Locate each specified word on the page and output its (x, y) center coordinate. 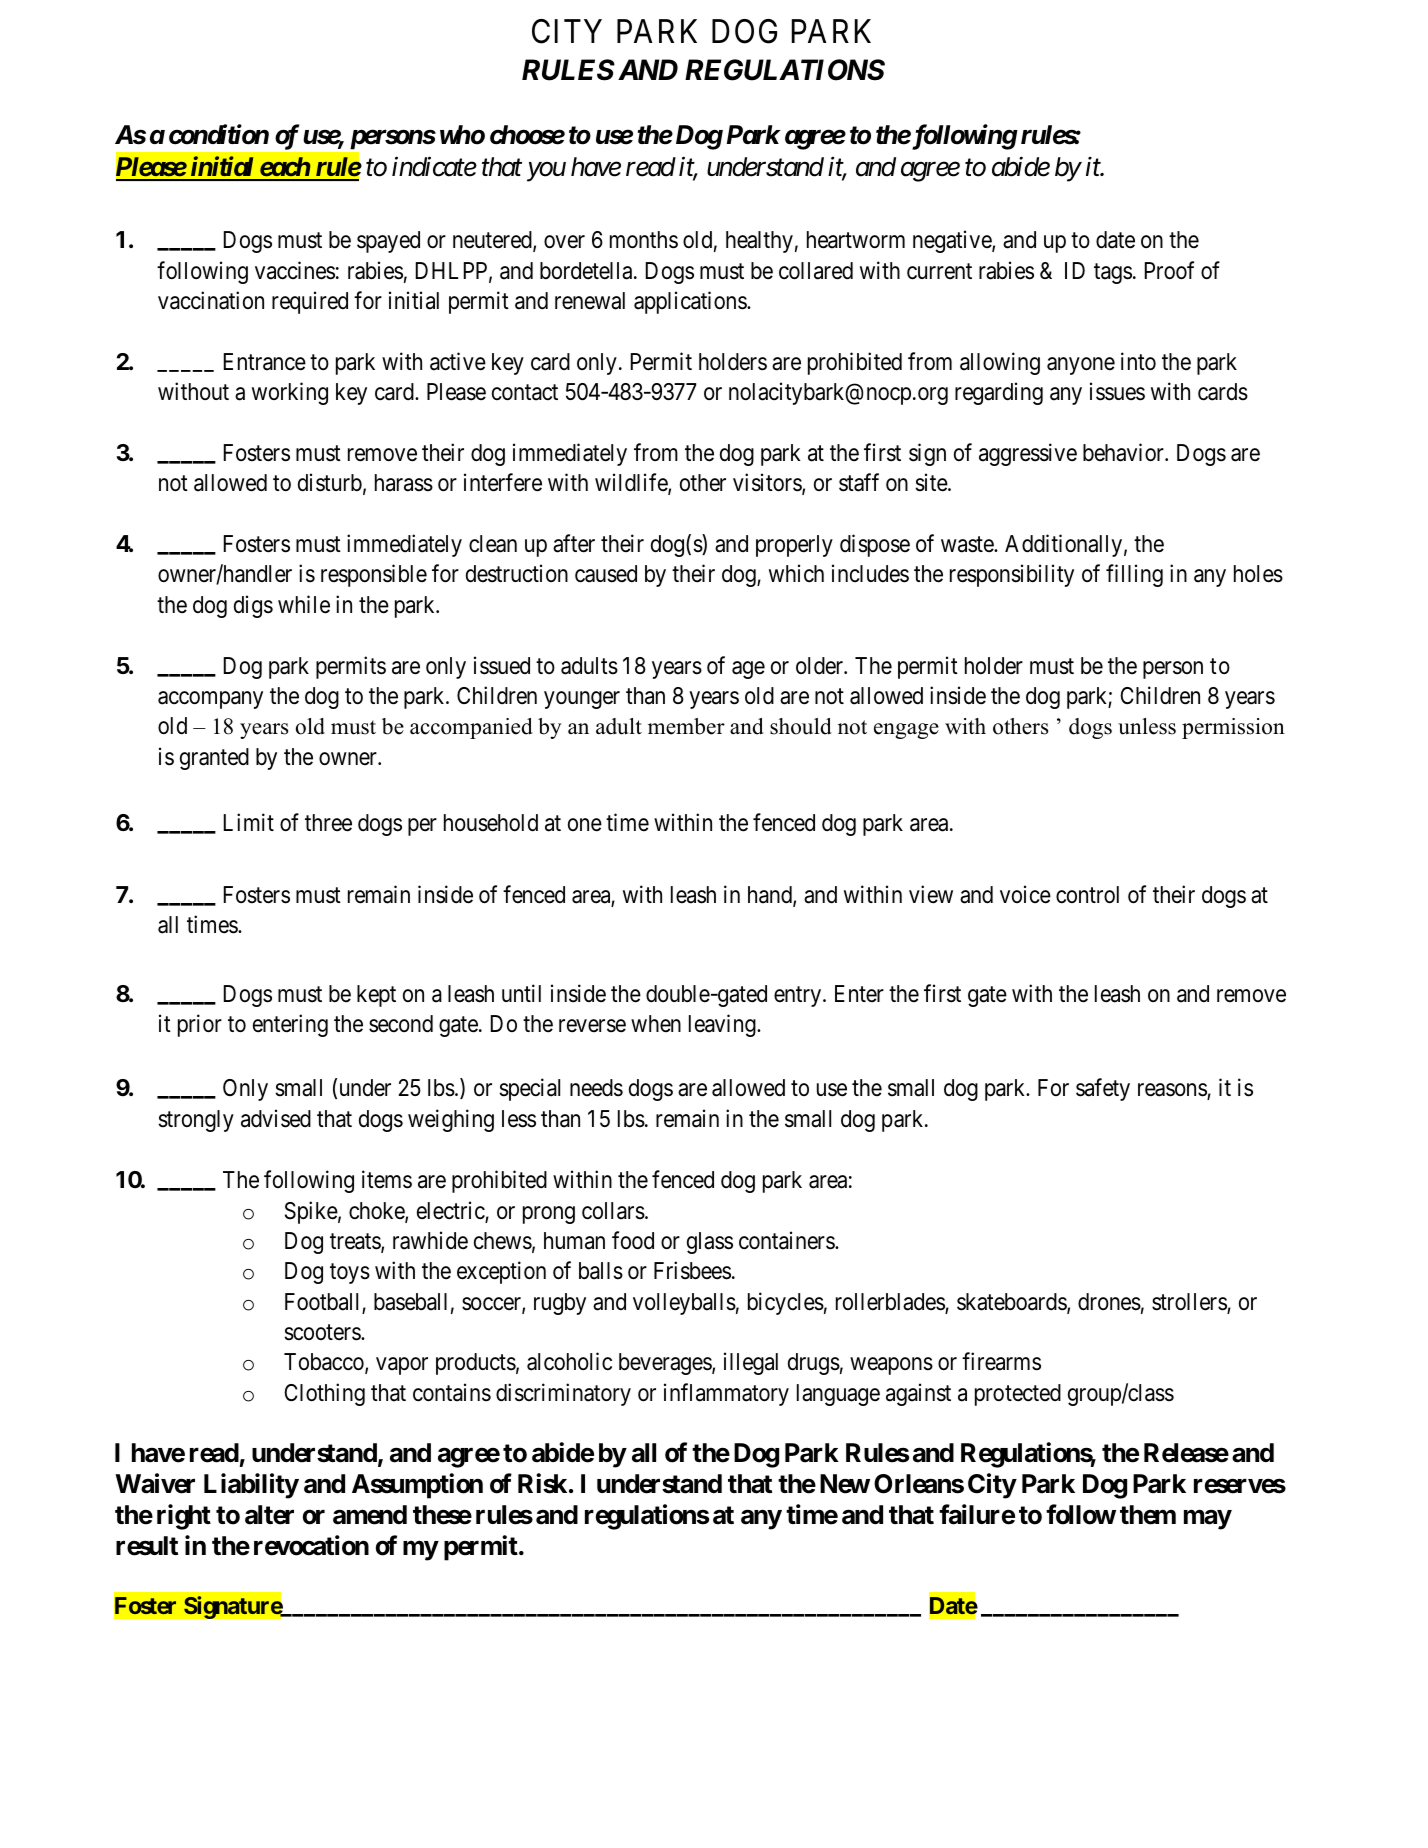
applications (691, 302)
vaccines (295, 270)
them (1148, 1515)
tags (1113, 273)
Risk (542, 1483)
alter (269, 1515)
